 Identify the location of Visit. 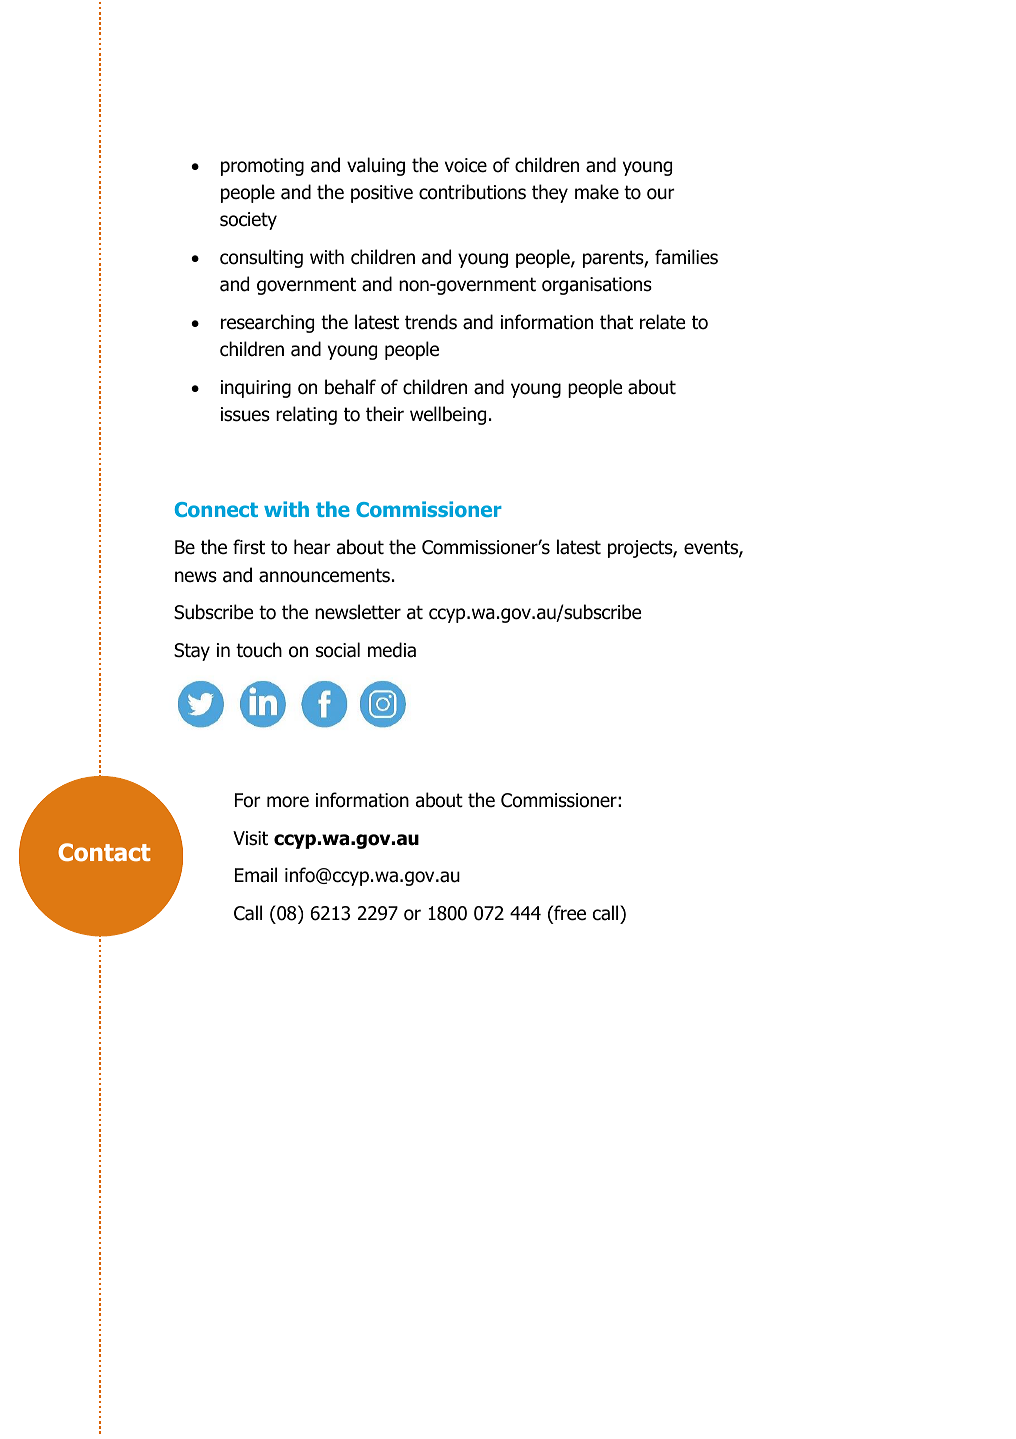
(250, 838).
